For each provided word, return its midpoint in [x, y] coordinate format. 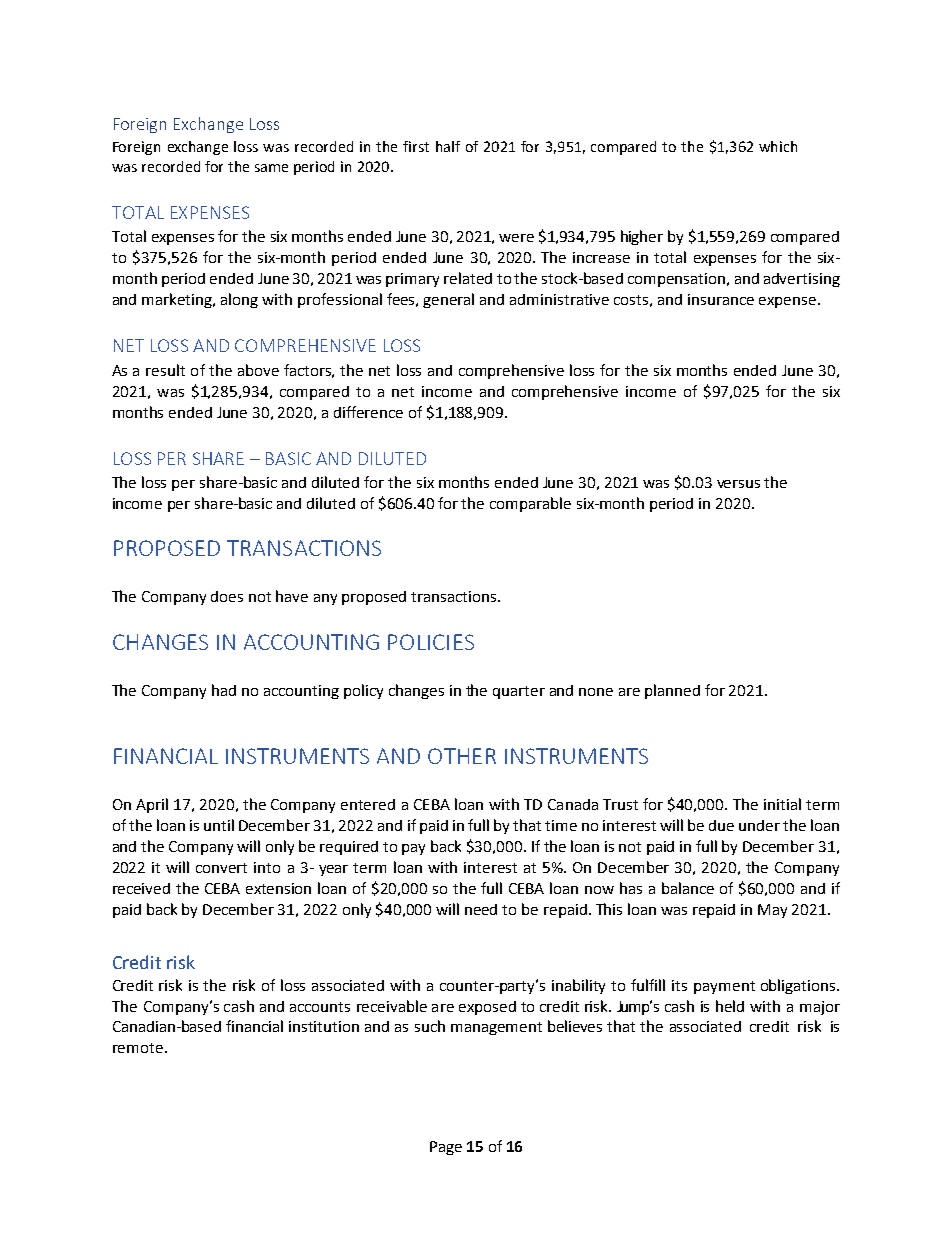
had [224, 690]
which [778, 146]
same [271, 168]
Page [446, 1148]
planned [672, 691]
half [448, 146]
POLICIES [431, 642]
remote [138, 1048]
